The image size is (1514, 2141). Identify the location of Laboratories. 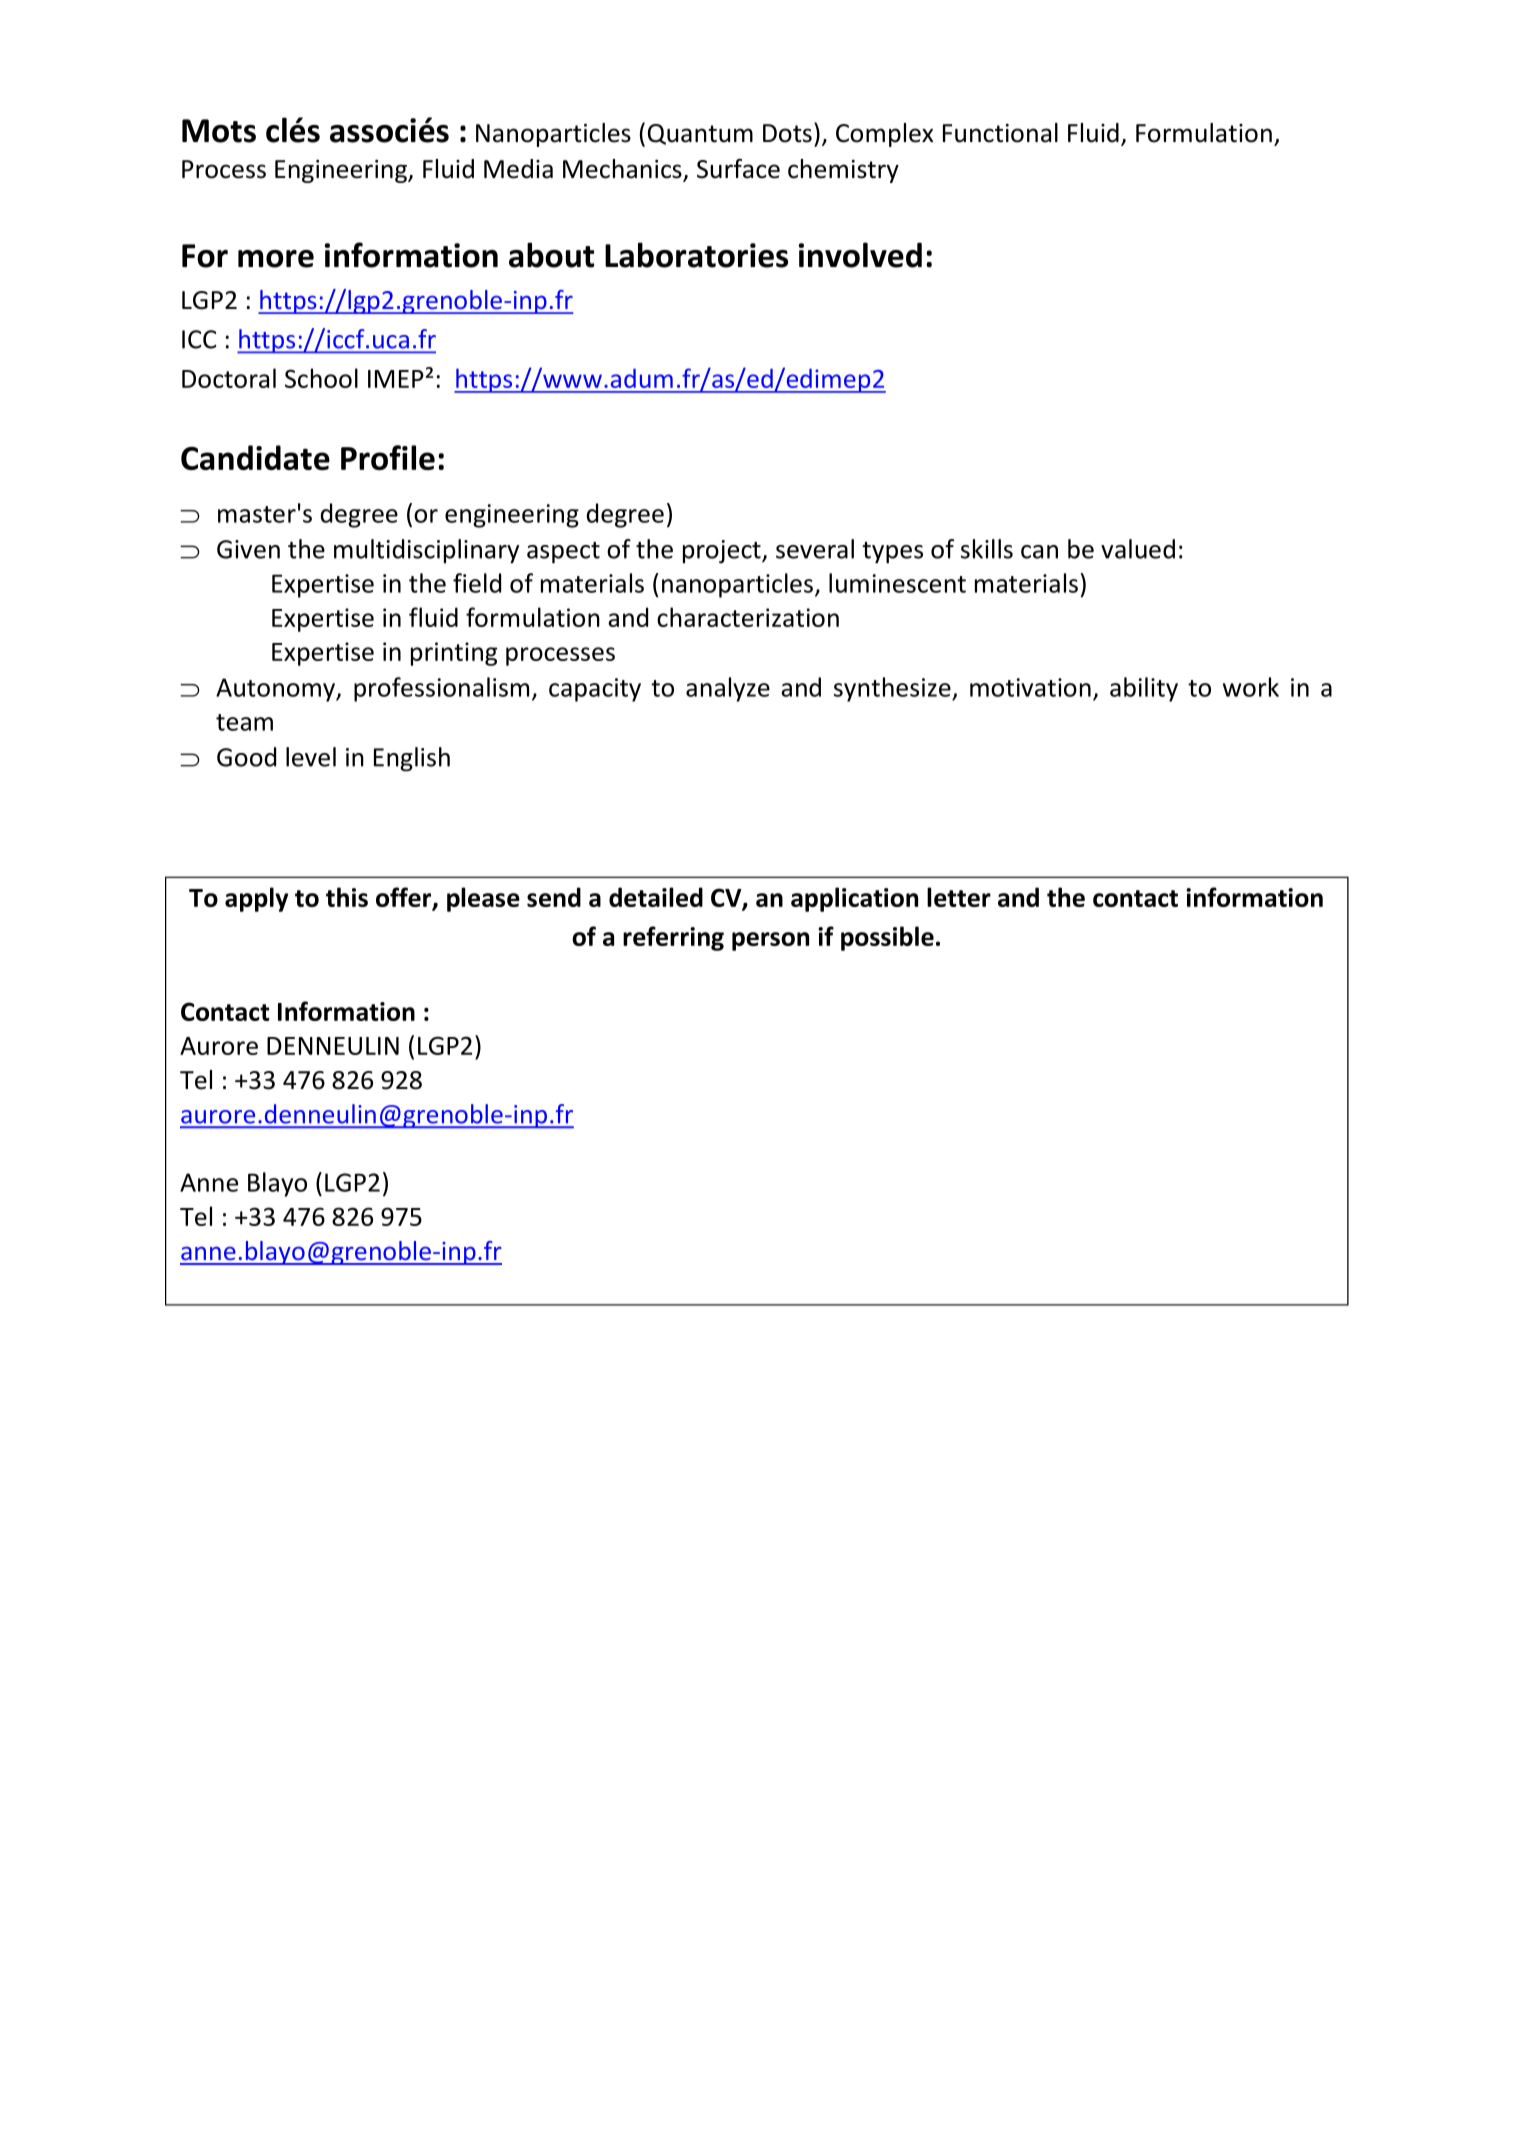
(696, 255).
